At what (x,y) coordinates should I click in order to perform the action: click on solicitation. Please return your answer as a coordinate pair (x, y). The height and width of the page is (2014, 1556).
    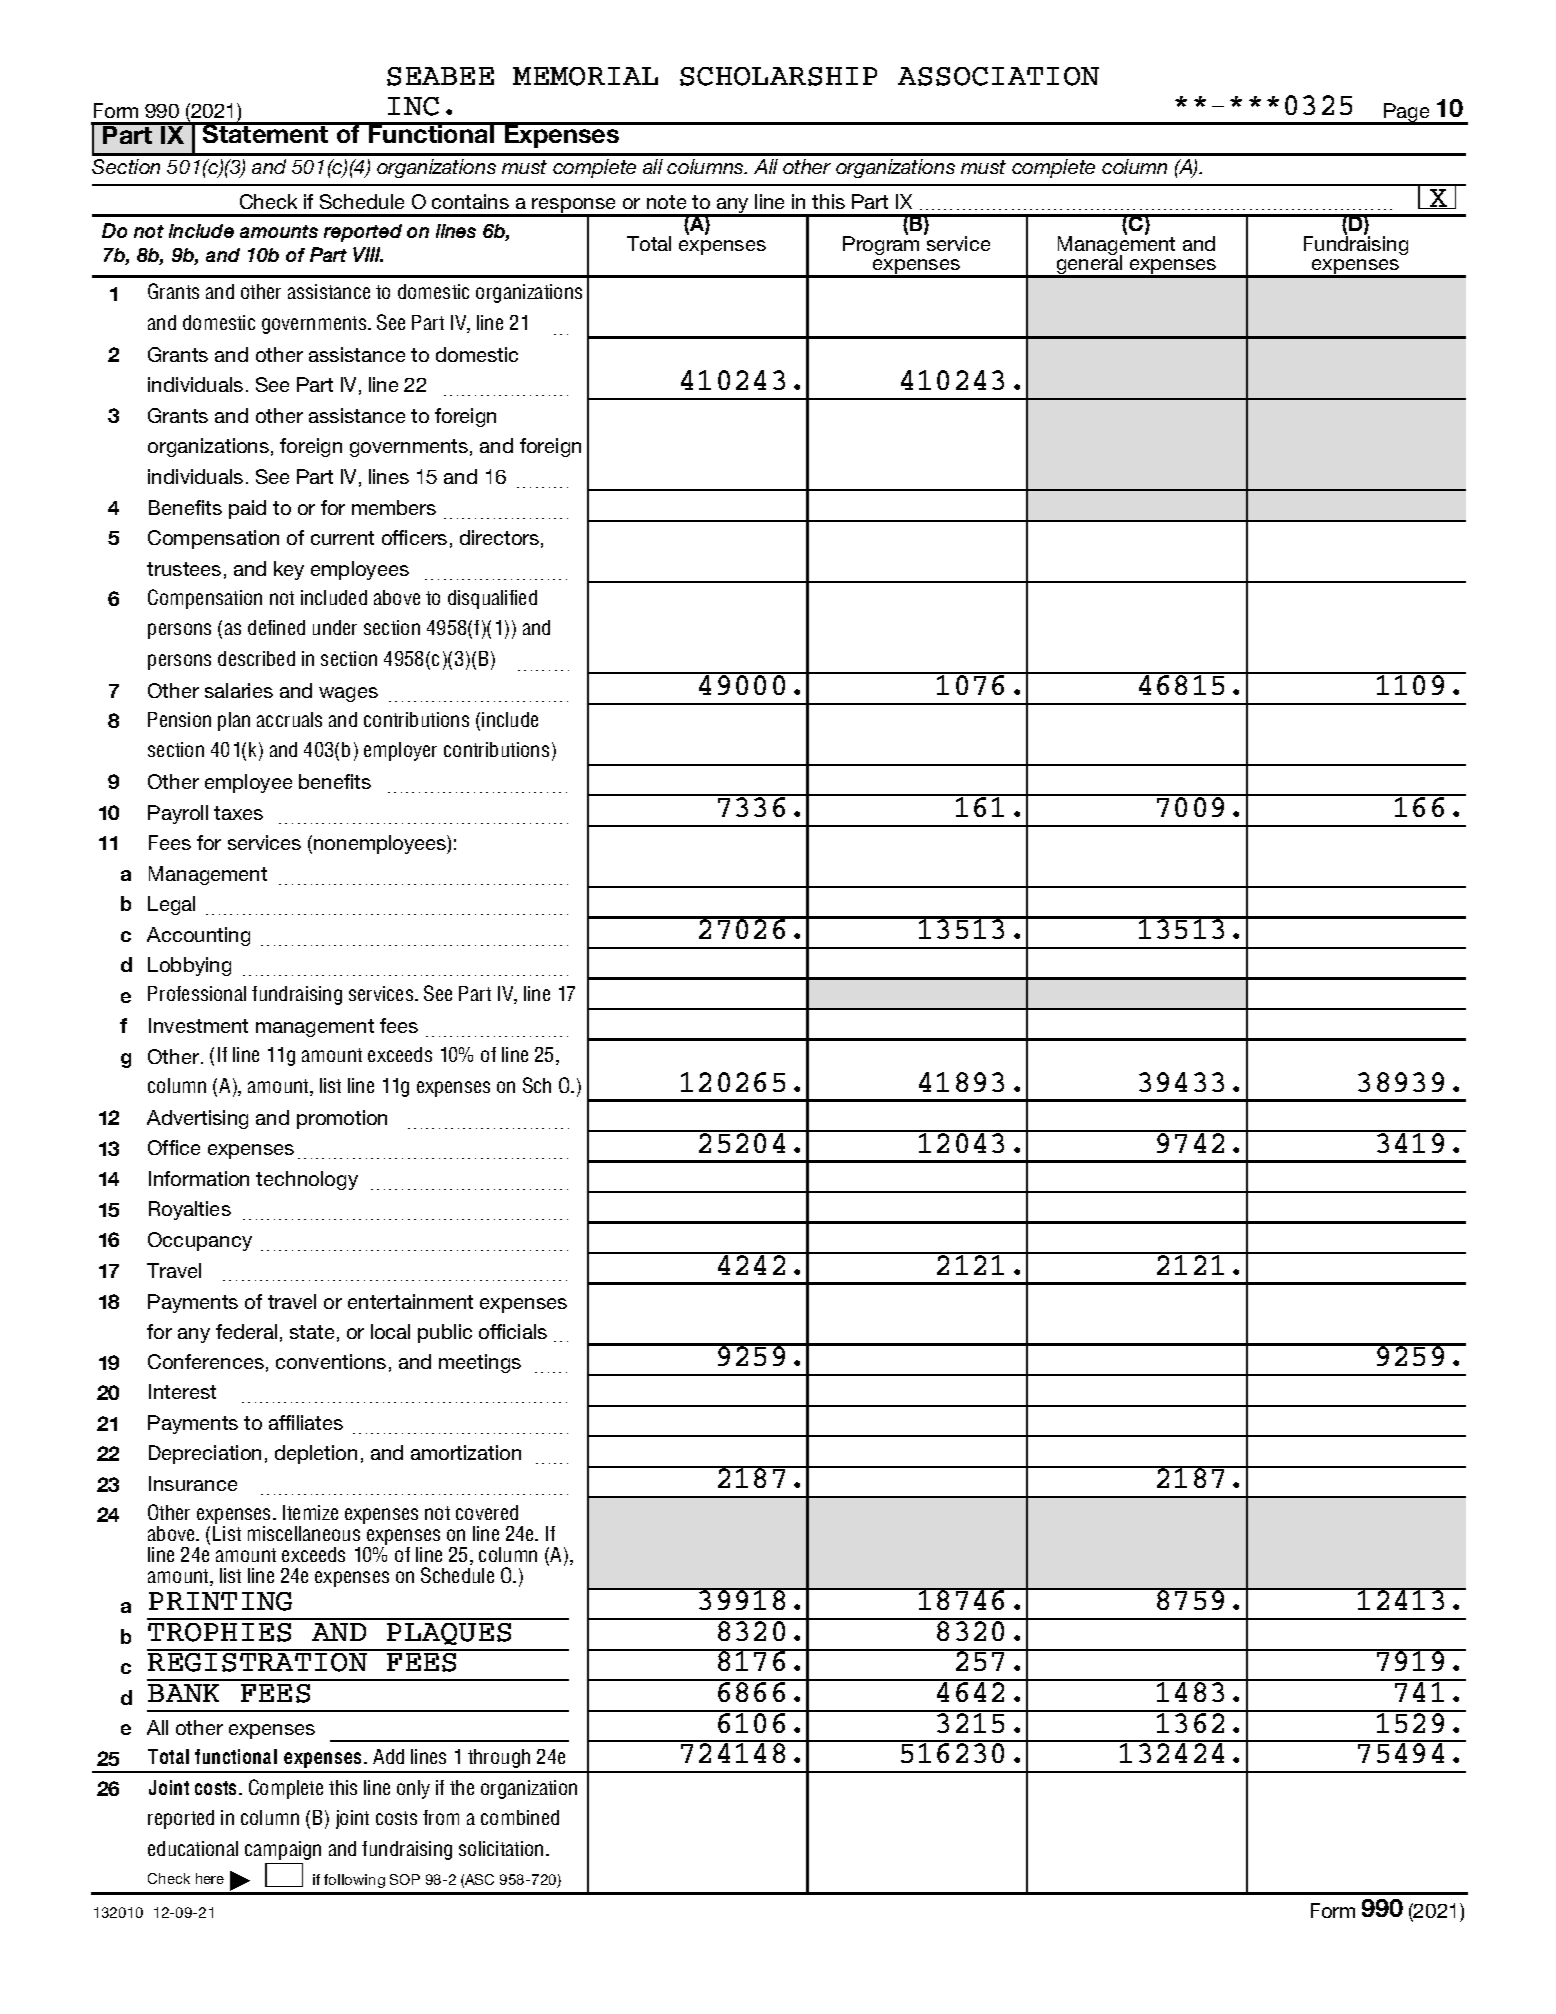
    Looking at the image, I should click on (501, 1848).
